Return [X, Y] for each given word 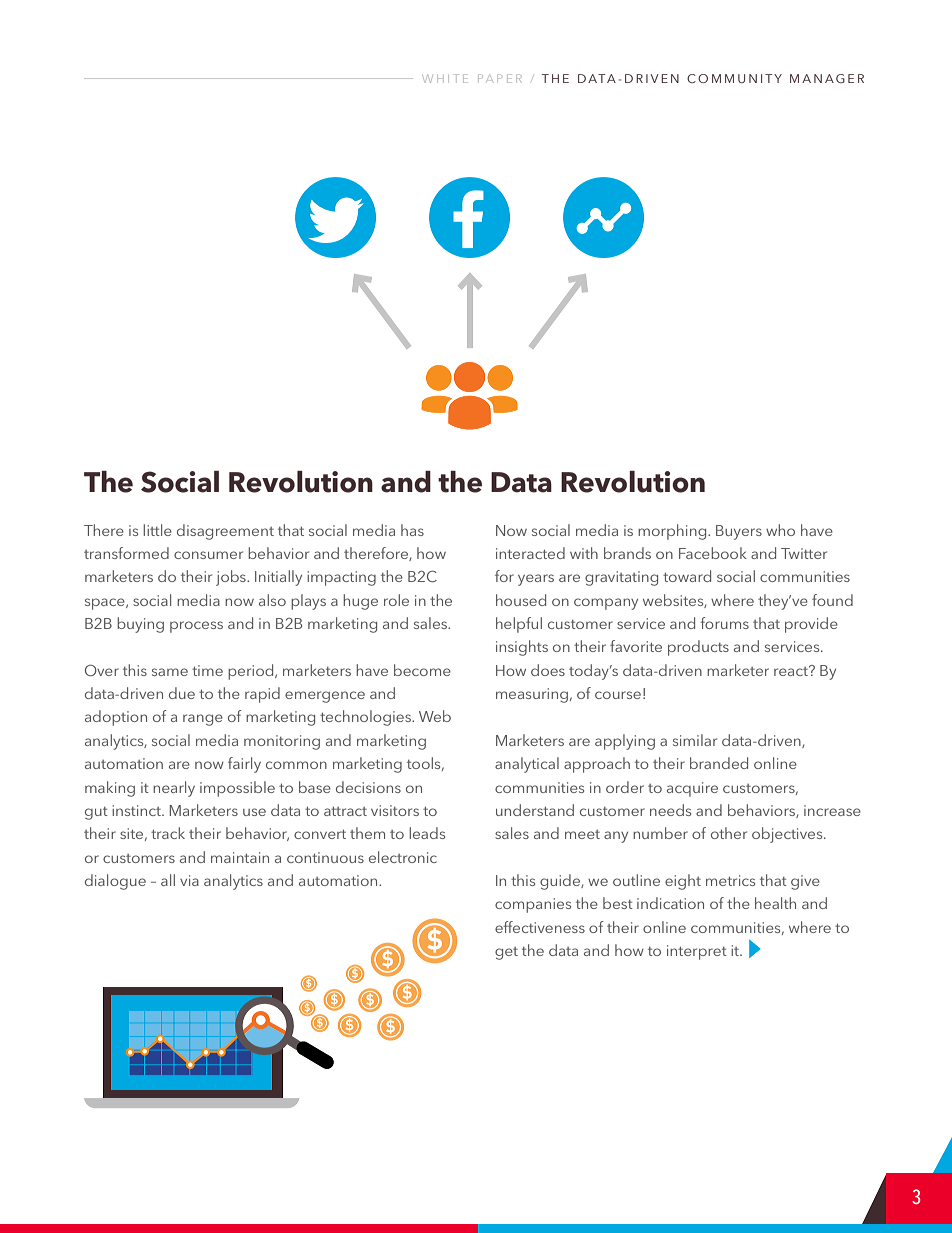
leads [427, 833]
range [203, 720]
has [412, 530]
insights [522, 648]
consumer [208, 555]
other [729, 833]
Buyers [739, 532]
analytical [527, 765]
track [168, 833]
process [196, 627]
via [189, 880]
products [698, 648]
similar [695, 740]
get [506, 953]
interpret [697, 952]
